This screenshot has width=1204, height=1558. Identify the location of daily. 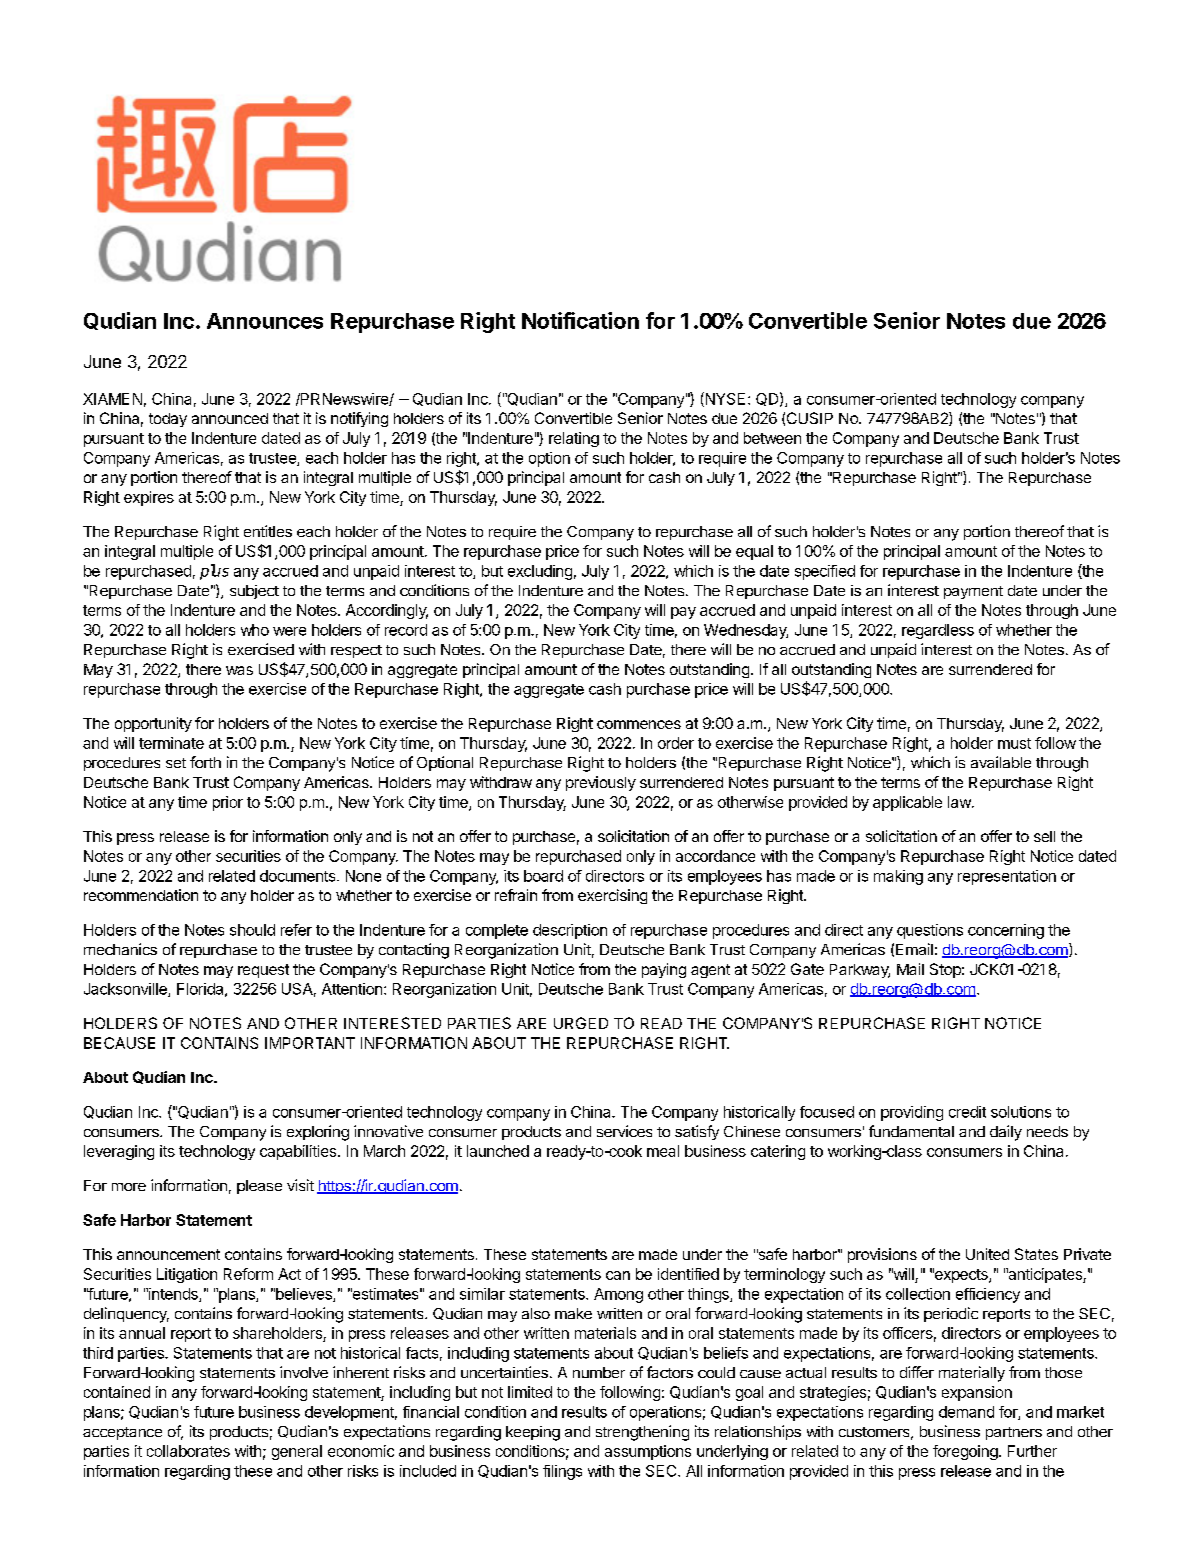
(1006, 1133).
